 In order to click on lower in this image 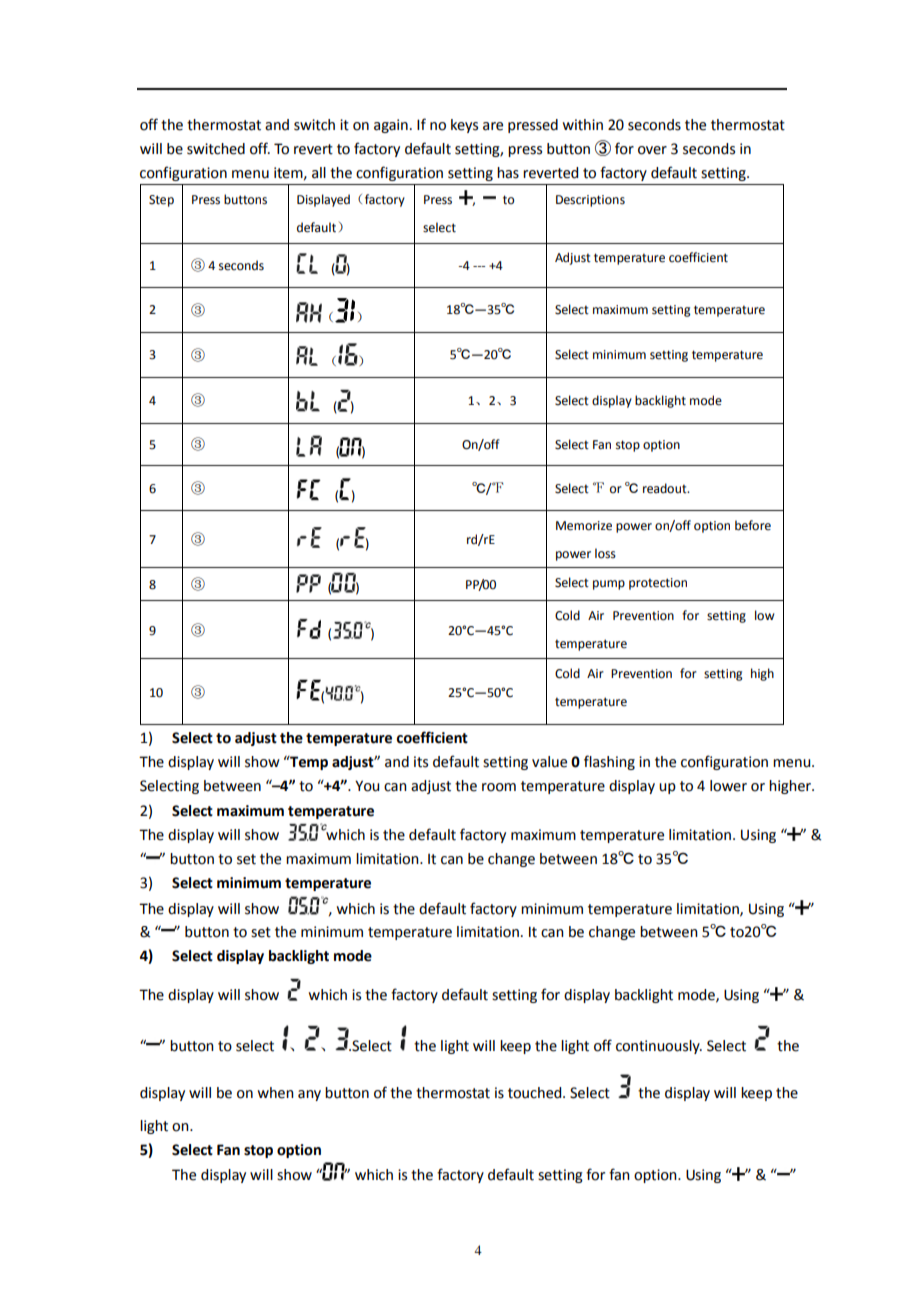, I will do `click(728, 786)`.
